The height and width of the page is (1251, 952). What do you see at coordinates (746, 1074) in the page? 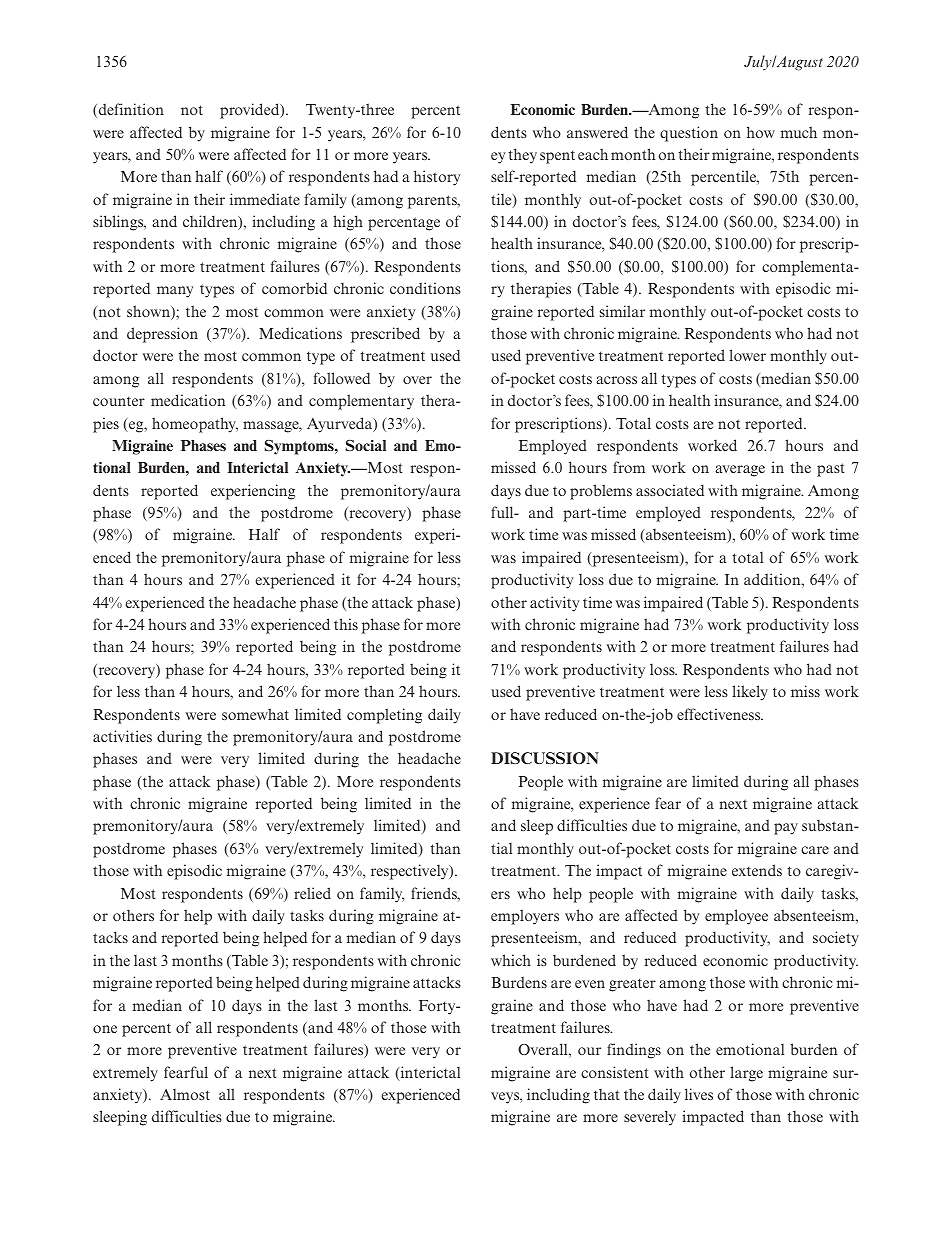
I see `large` at bounding box center [746, 1074].
